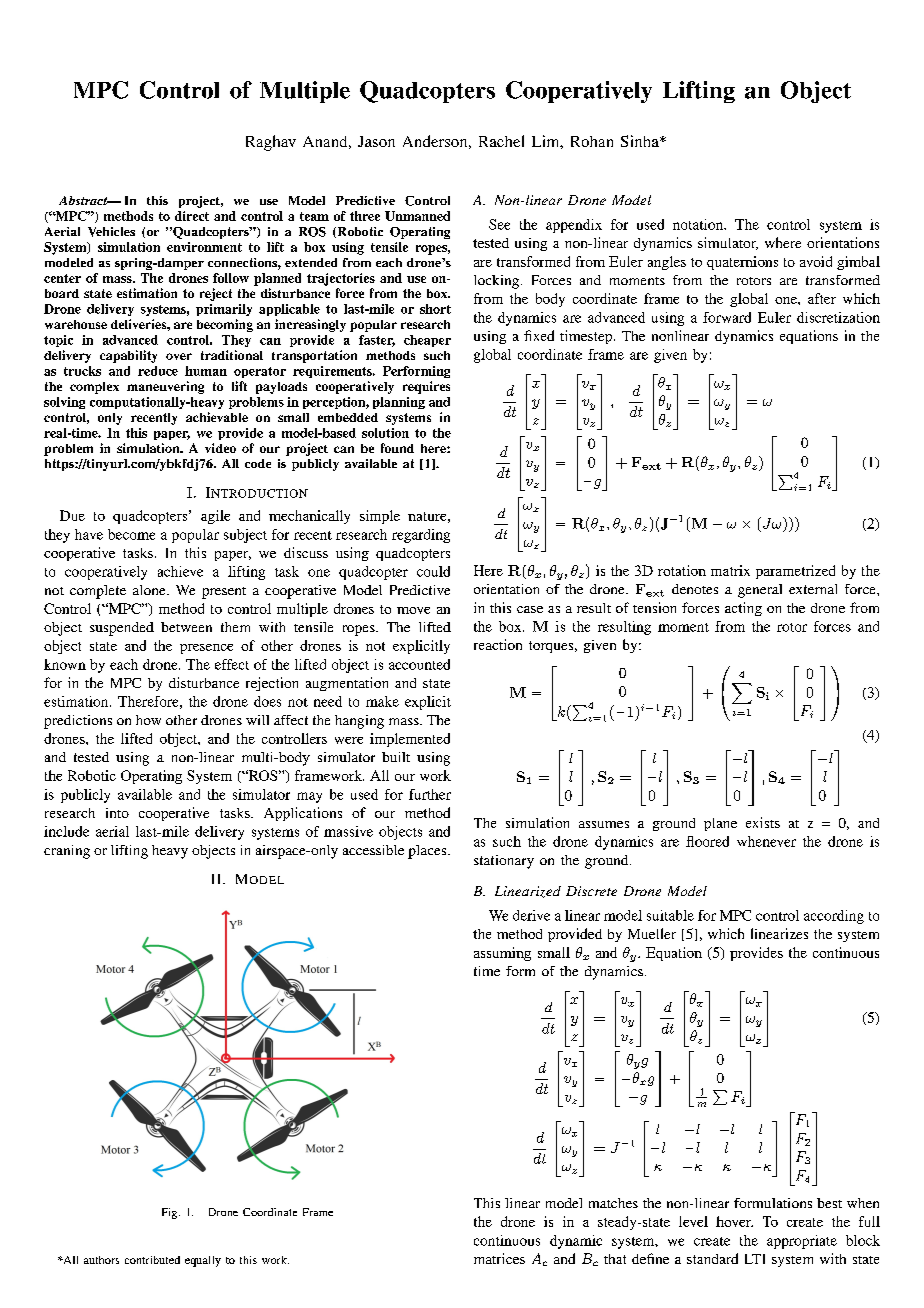 Image resolution: width=924 pixels, height=1308 pixels. I want to click on Rachel, so click(501, 141).
